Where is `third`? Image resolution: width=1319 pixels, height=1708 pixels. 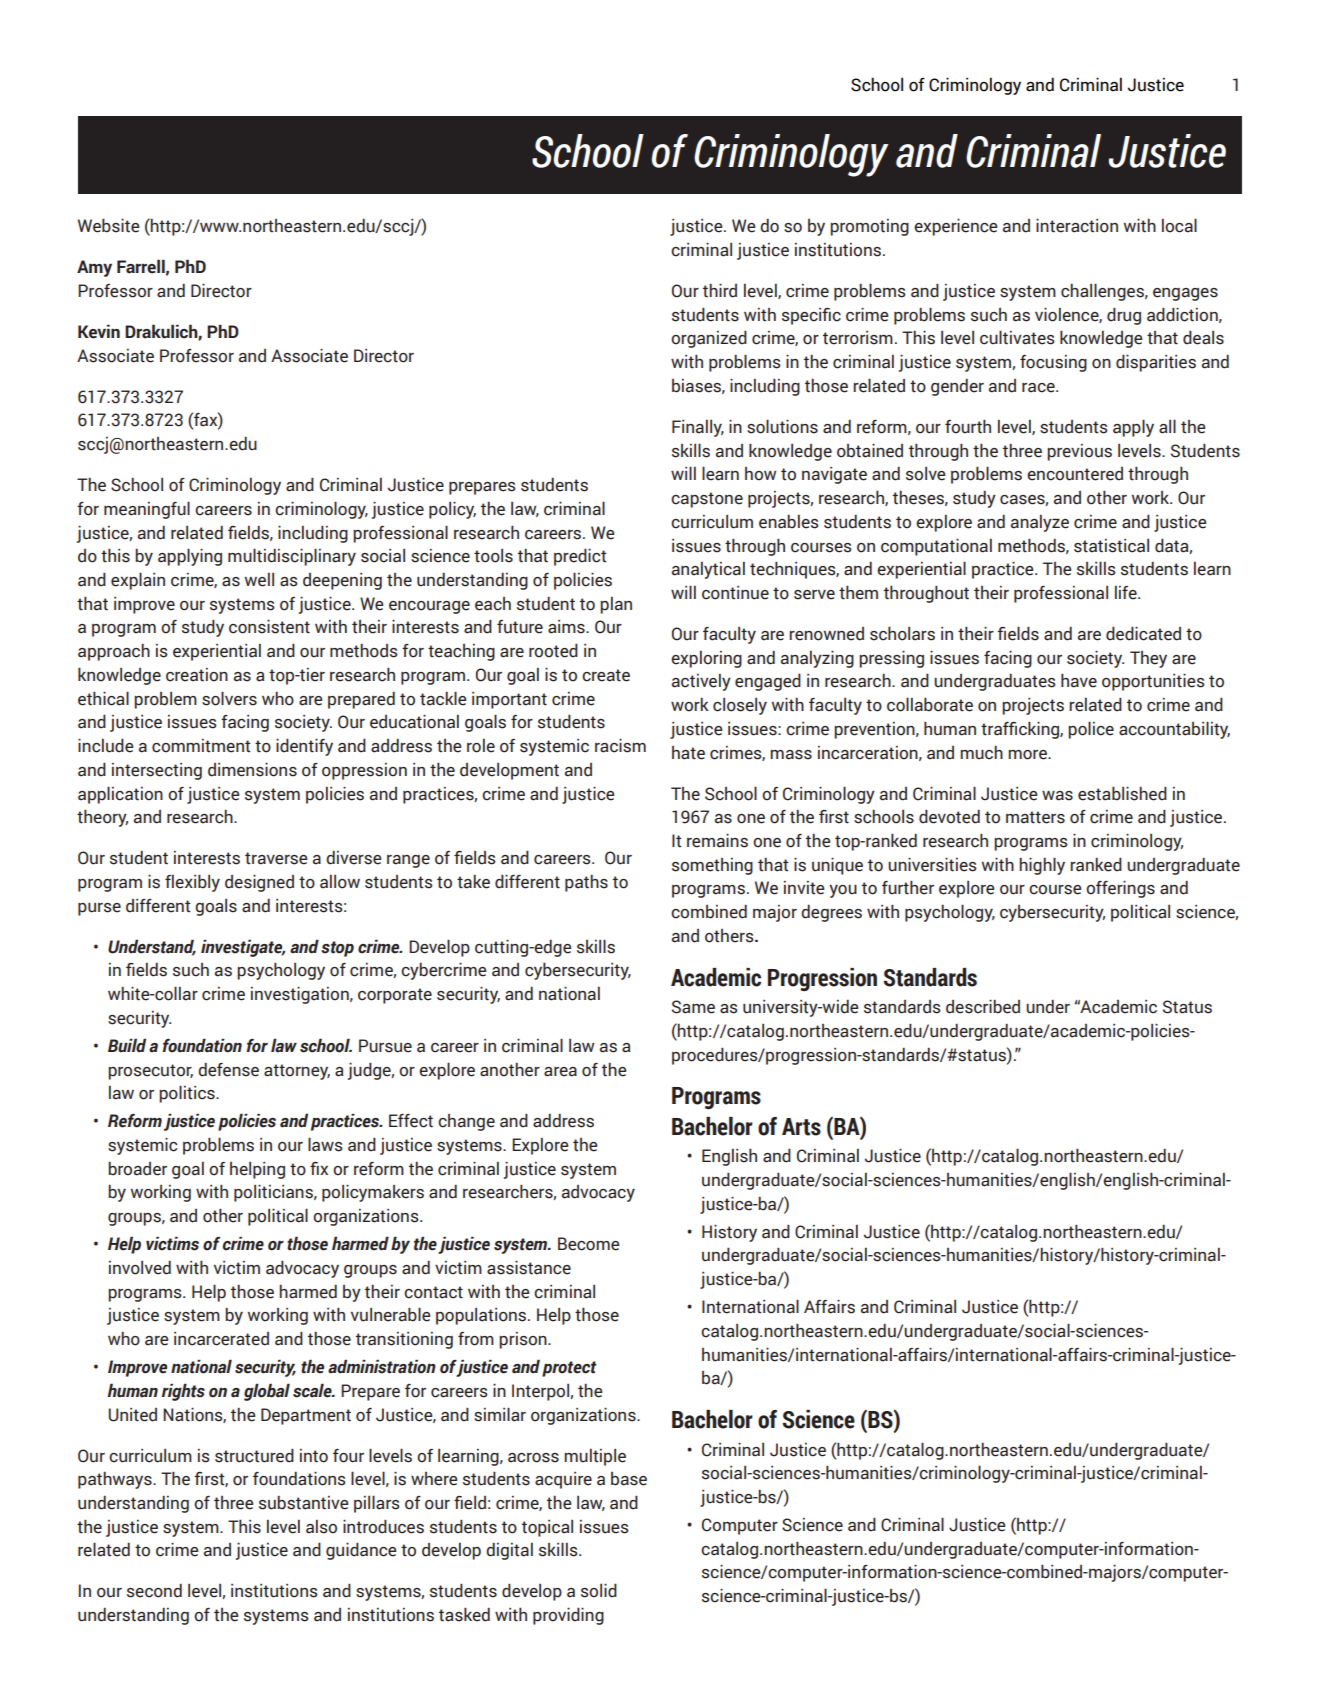 third is located at coordinates (720, 290).
